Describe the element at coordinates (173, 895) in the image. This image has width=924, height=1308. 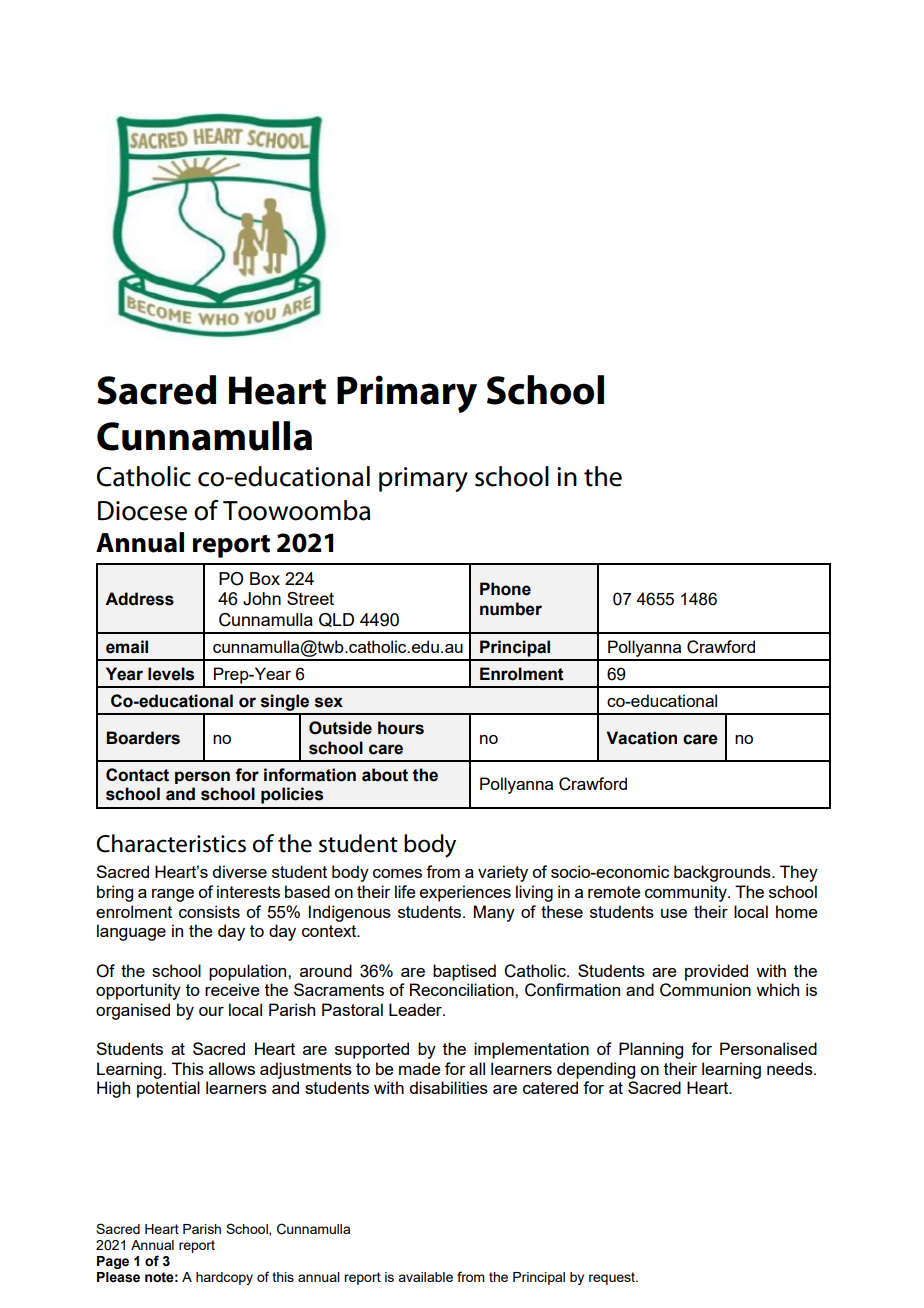
I see `range` at that location.
